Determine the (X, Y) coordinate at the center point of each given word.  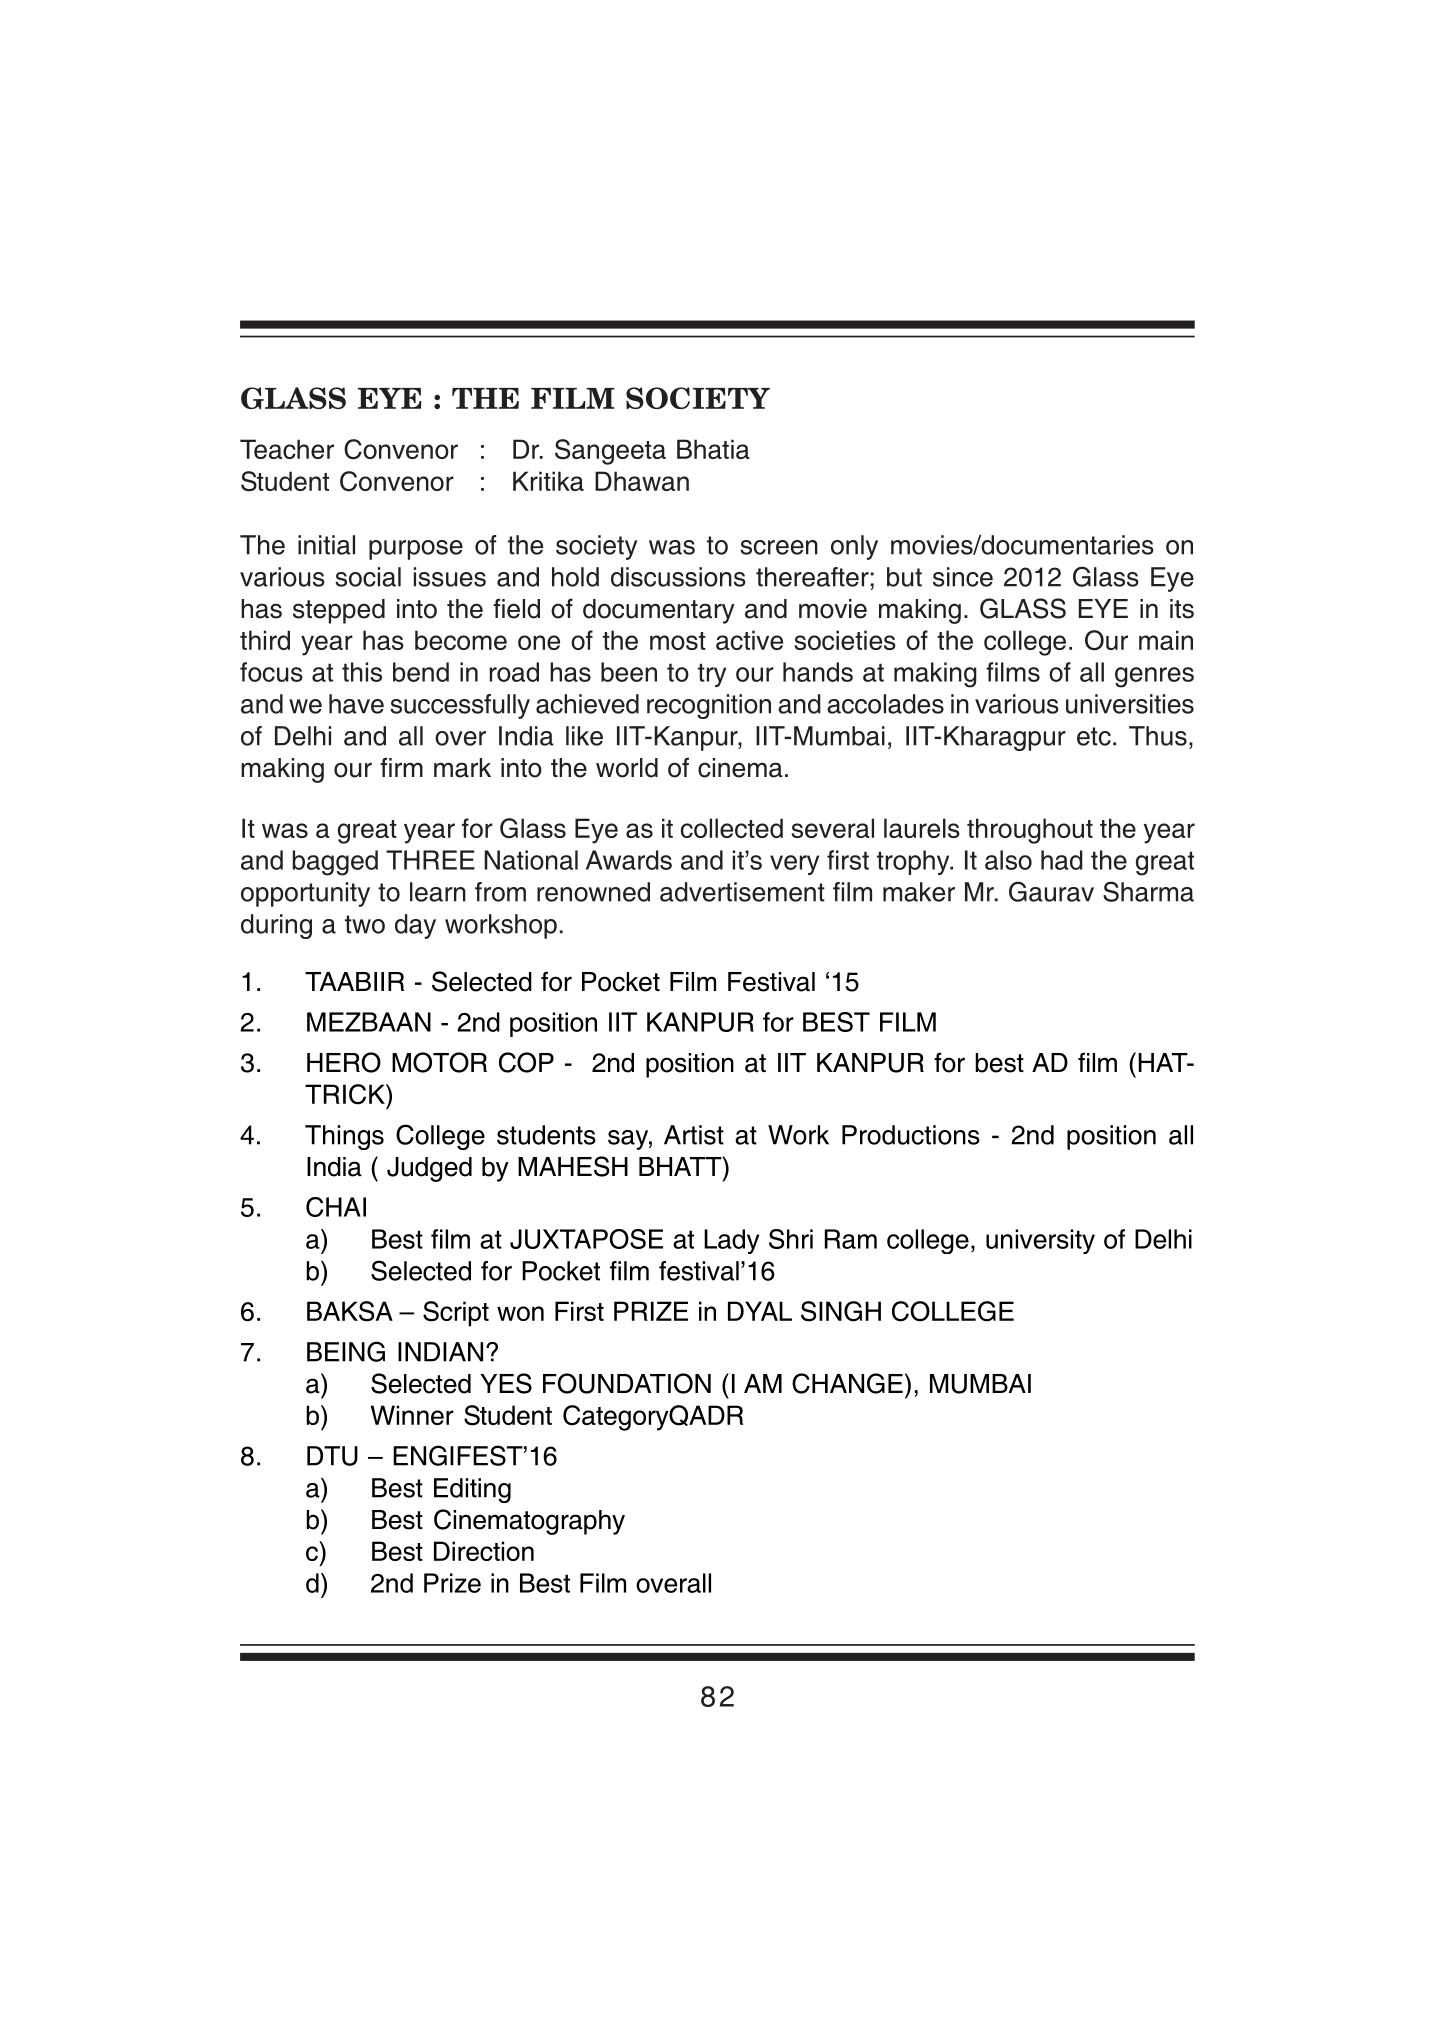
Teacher (287, 449)
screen (779, 547)
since (963, 577)
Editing (472, 1490)
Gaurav (1051, 891)
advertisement (742, 892)
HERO (344, 1062)
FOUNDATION (627, 1383)
